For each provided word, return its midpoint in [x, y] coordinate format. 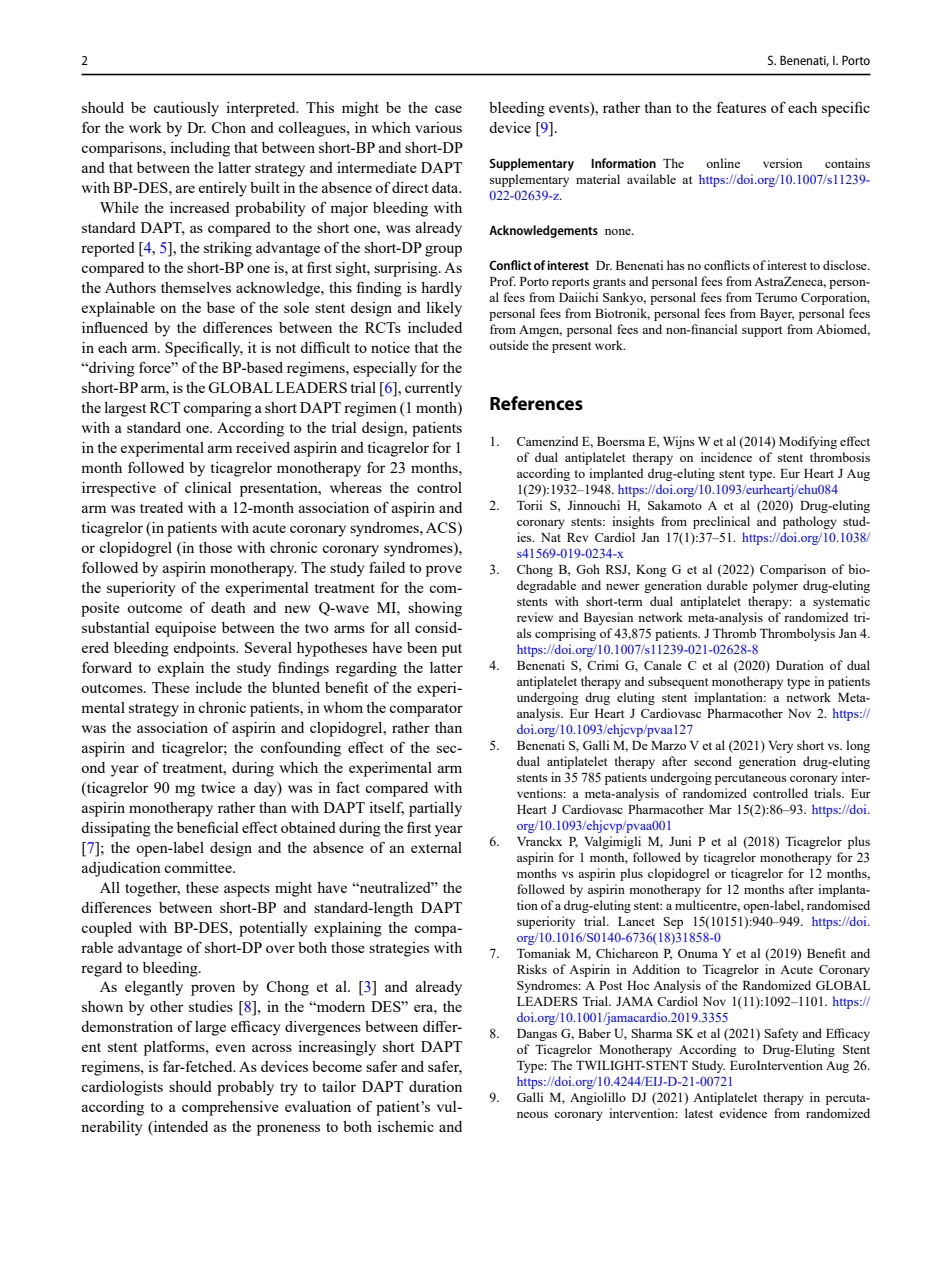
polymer [775, 586]
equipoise [185, 629]
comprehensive [230, 1108]
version [782, 163]
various [438, 127]
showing [435, 609]
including [200, 149]
